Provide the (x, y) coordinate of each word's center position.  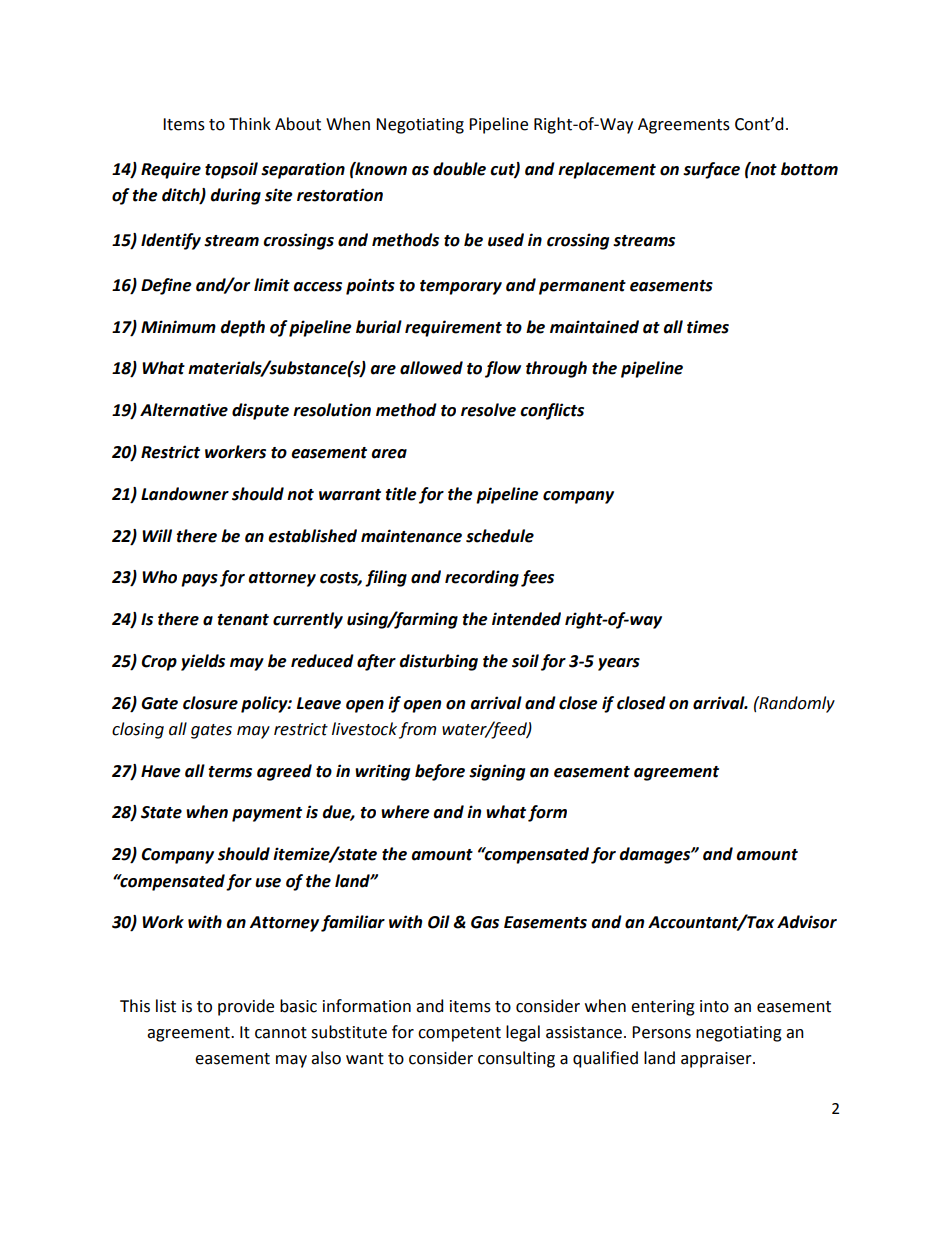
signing (497, 772)
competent (459, 1034)
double (459, 169)
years (619, 664)
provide (246, 1007)
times (708, 327)
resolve (488, 410)
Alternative (184, 410)
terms (230, 772)
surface (711, 170)
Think (250, 123)
